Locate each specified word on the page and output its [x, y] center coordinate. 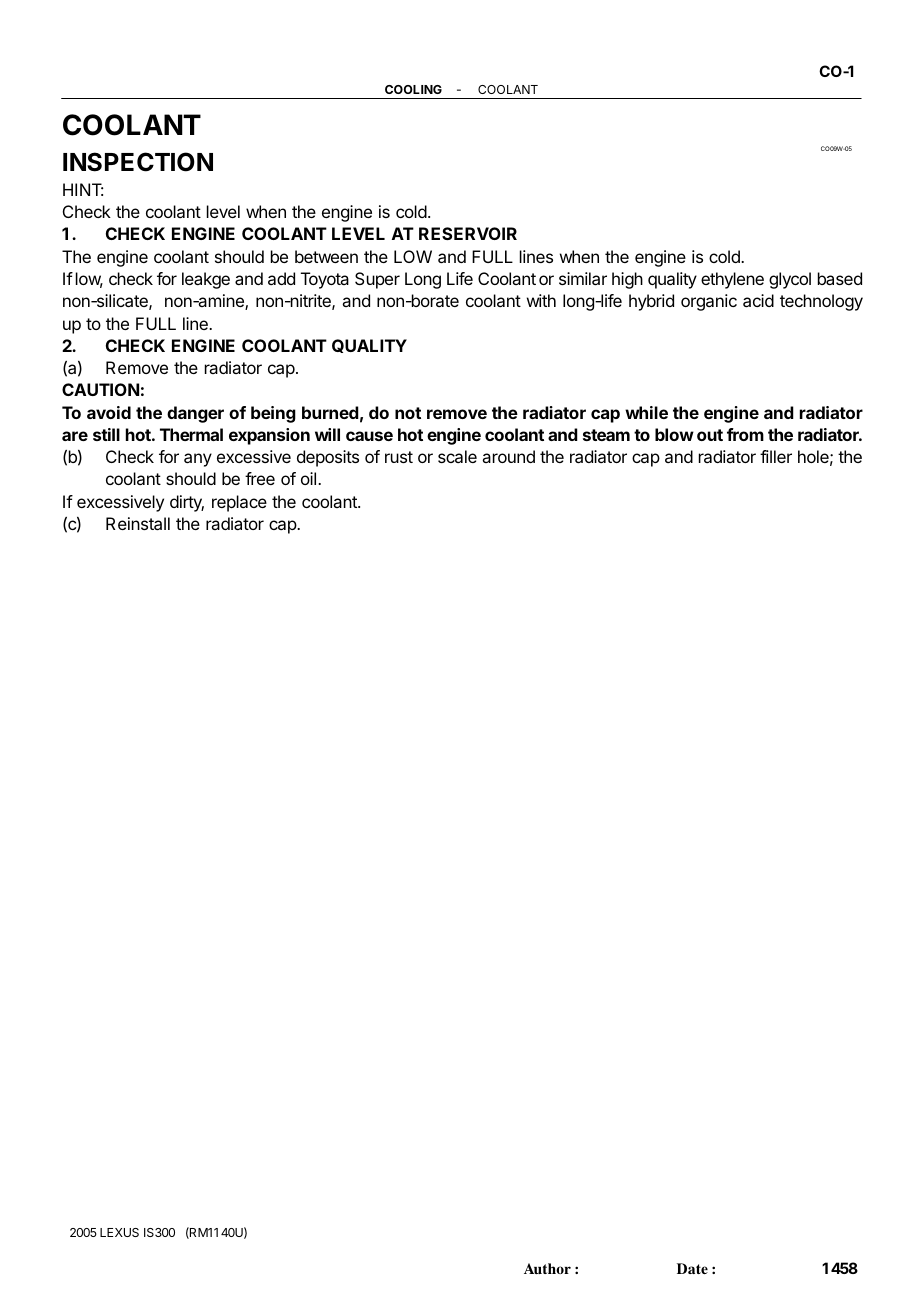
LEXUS [119, 1232]
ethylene [732, 280]
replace [239, 503]
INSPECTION [138, 162]
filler [776, 456]
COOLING [413, 89]
